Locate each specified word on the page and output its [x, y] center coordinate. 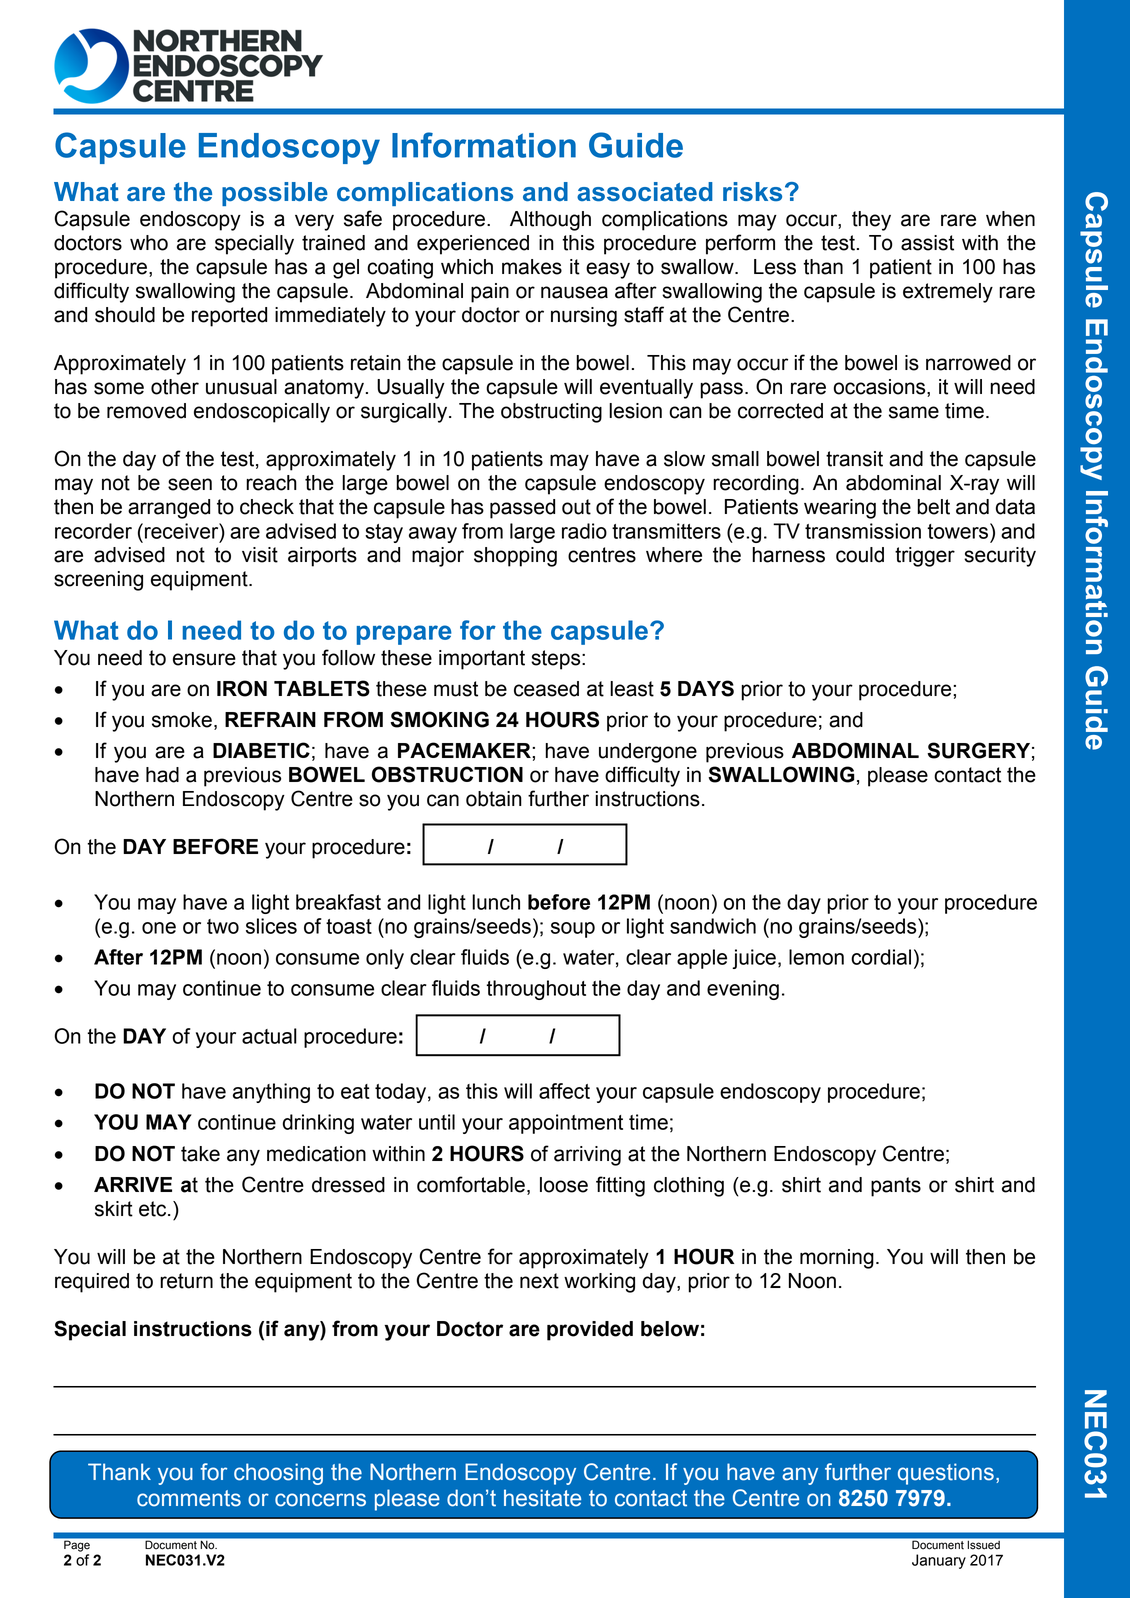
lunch [496, 902]
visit [260, 555]
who [149, 243]
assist [927, 243]
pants [896, 1187]
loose [564, 1185]
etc [154, 1209]
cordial [881, 957]
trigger [925, 557]
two [223, 926]
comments [189, 1498]
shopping [515, 557]
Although [550, 221]
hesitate [542, 1498]
